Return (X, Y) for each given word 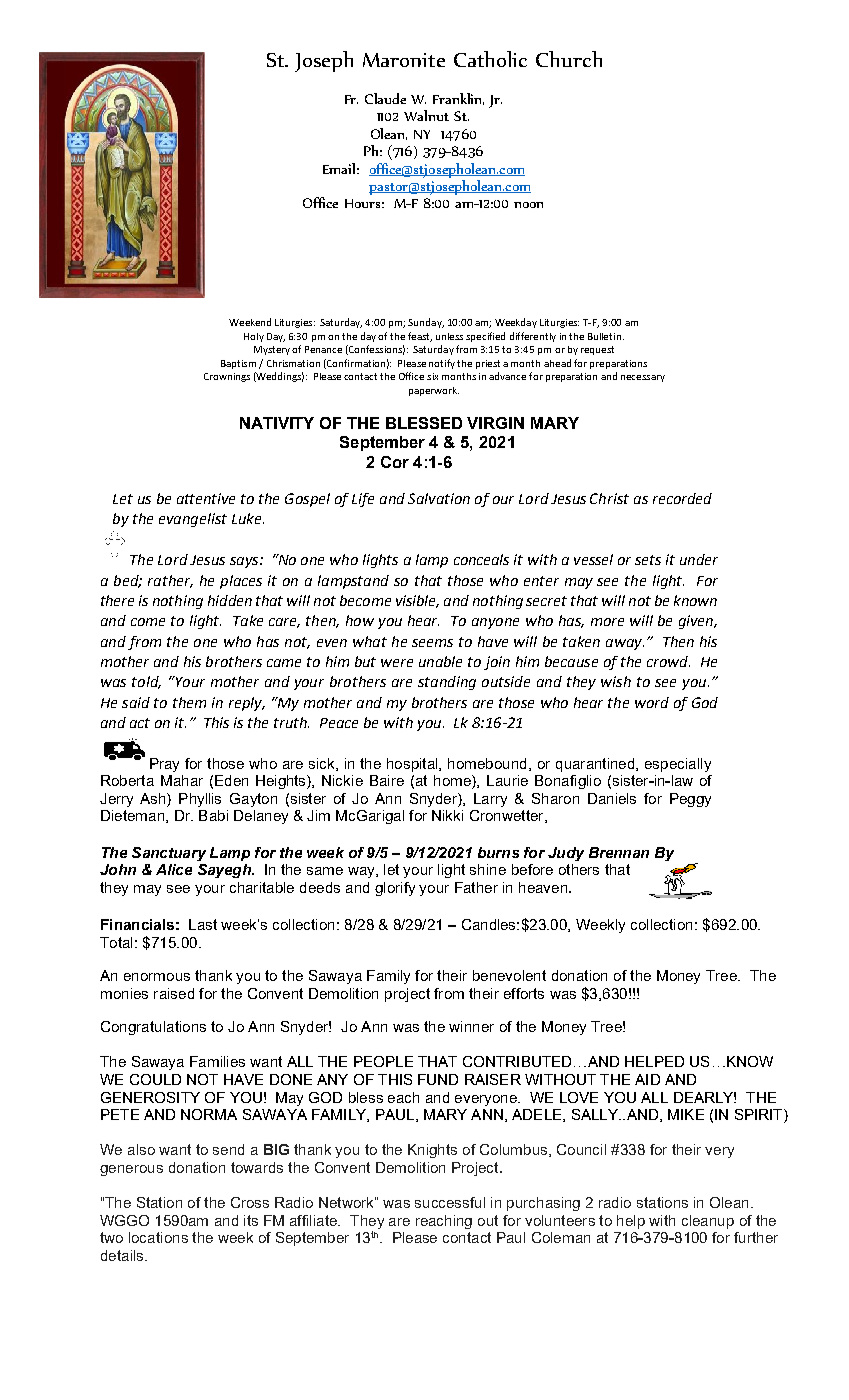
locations (158, 1237)
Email (339, 168)
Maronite (404, 60)
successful (450, 1202)
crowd (668, 661)
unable (440, 661)
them (189, 702)
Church (569, 59)
